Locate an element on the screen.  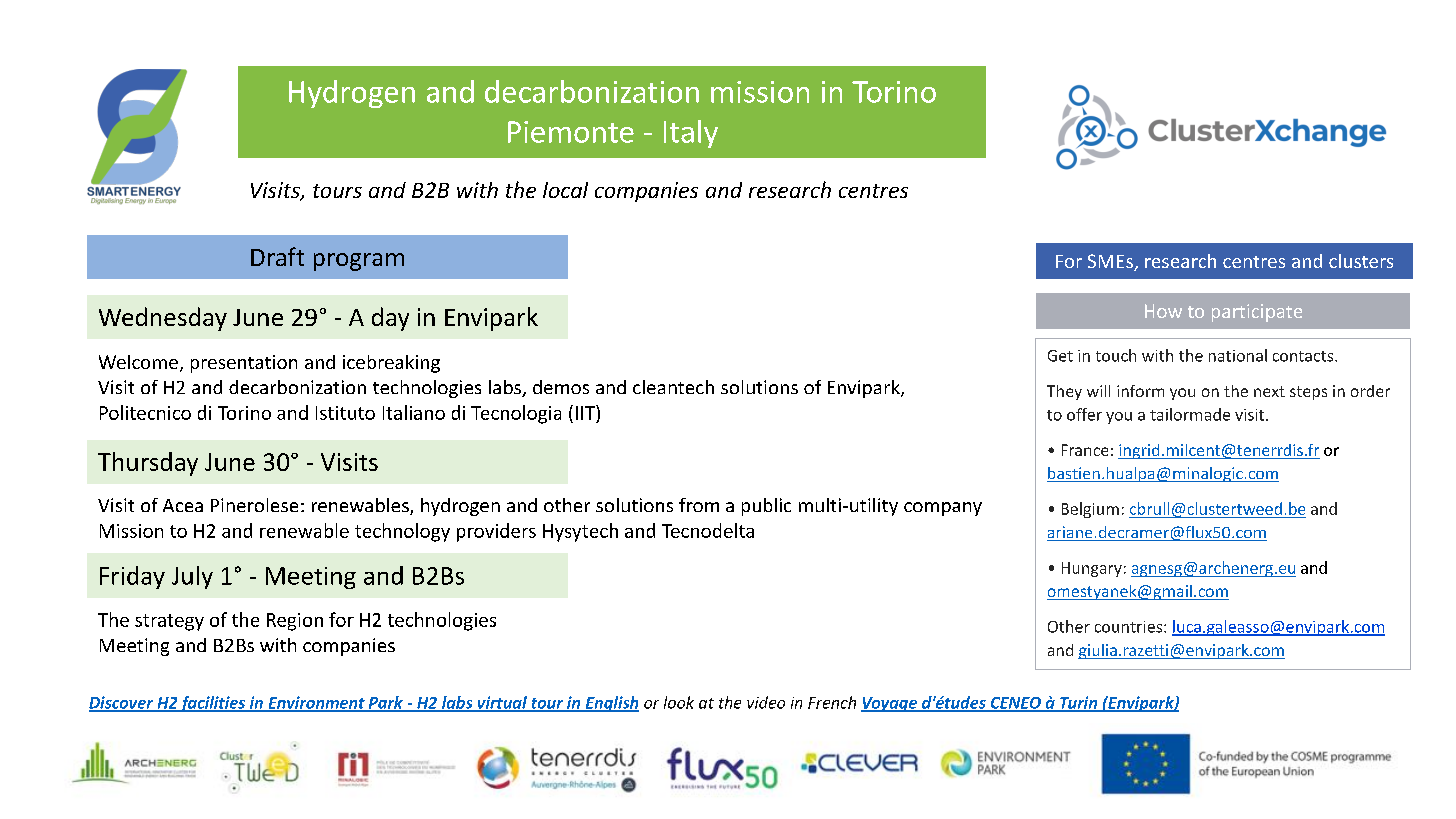
July is located at coordinates (192, 577).
